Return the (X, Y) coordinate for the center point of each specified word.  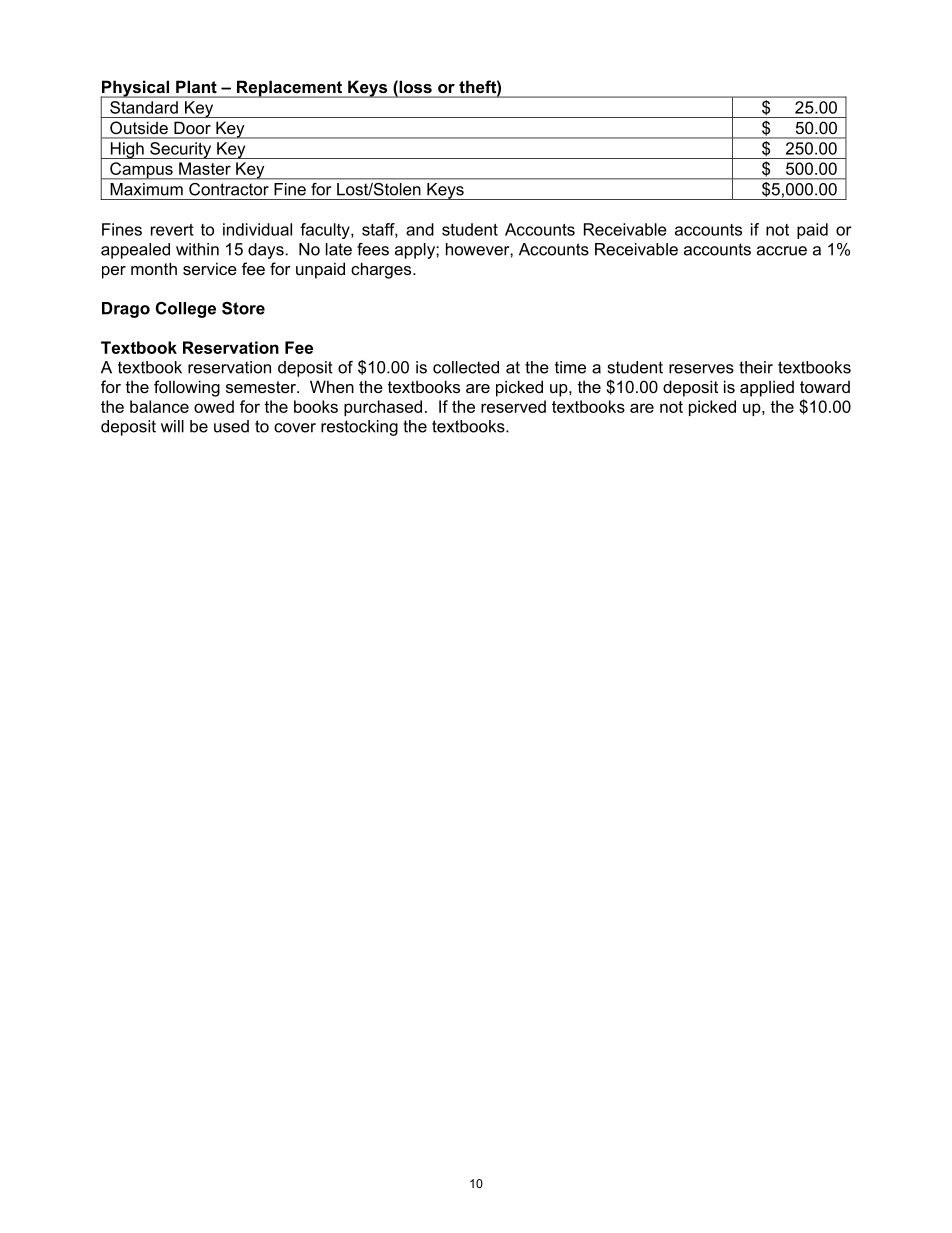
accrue (782, 251)
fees (373, 249)
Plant (196, 87)
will (172, 426)
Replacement (290, 89)
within (197, 249)
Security (181, 150)
